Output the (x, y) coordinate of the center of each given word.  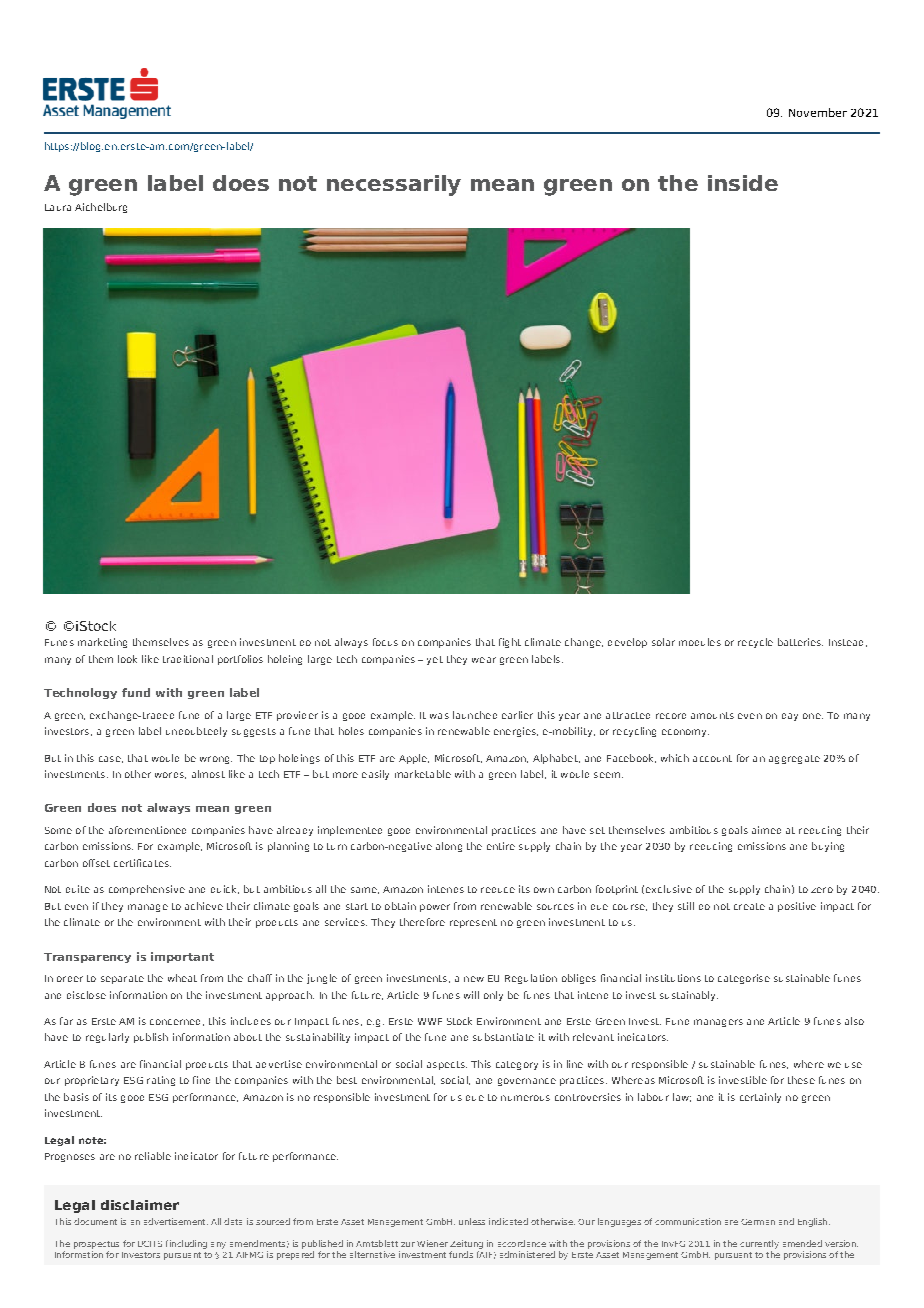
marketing (102, 643)
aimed (766, 830)
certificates (142, 863)
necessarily (394, 185)
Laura (58, 207)
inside (743, 183)
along (449, 847)
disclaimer (140, 1205)
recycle (755, 643)
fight (510, 643)
